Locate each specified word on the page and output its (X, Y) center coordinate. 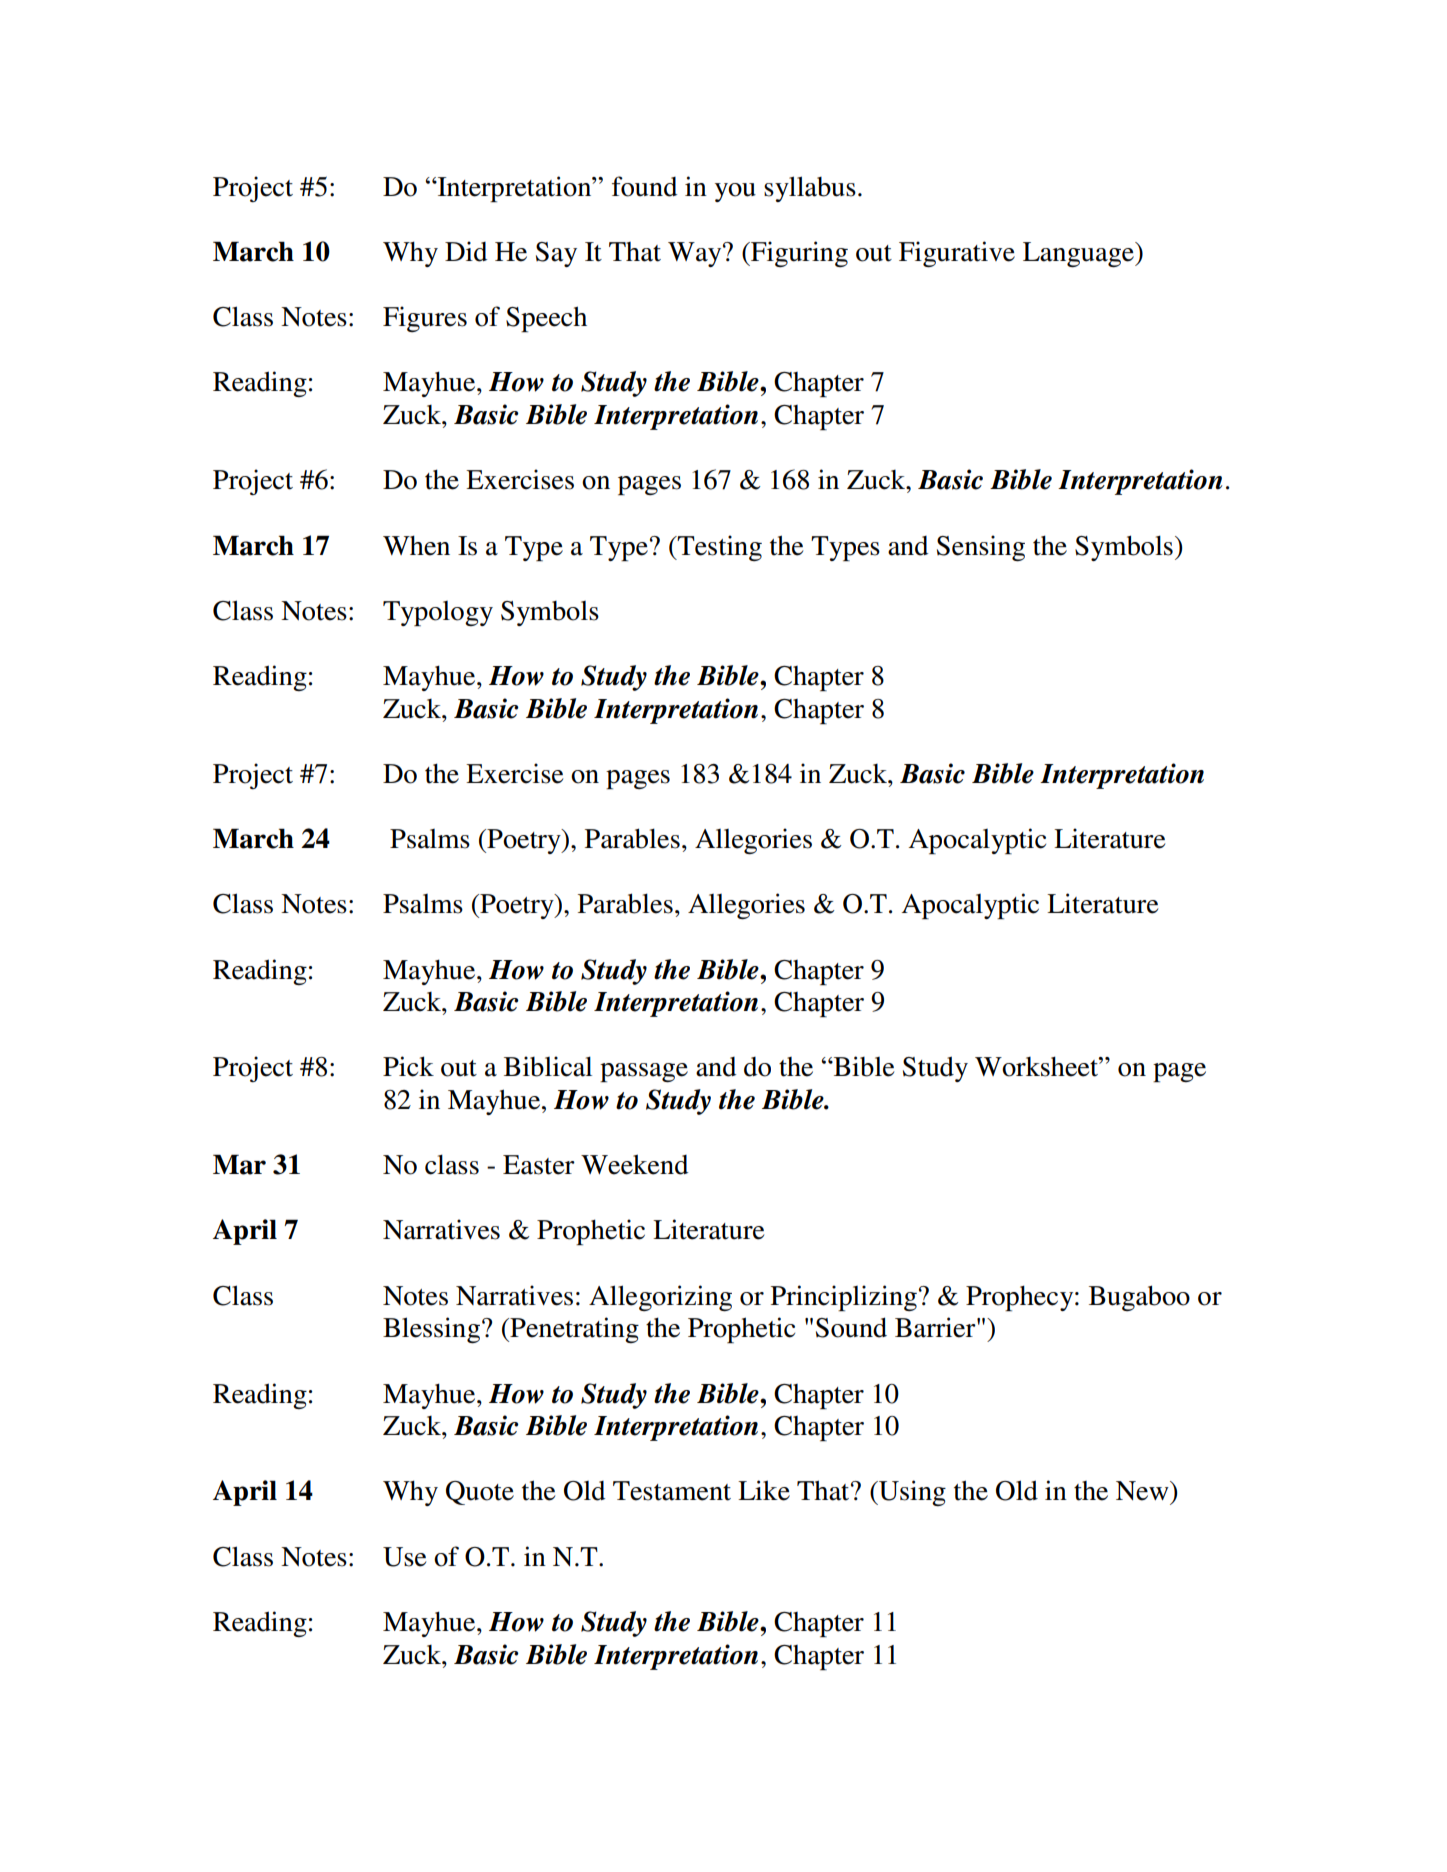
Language (1079, 254)
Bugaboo (1139, 1298)
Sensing (981, 548)
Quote (480, 1493)
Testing (719, 548)
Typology (438, 613)
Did (466, 251)
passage (644, 1072)
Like (764, 1490)
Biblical (548, 1066)
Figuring (798, 254)
